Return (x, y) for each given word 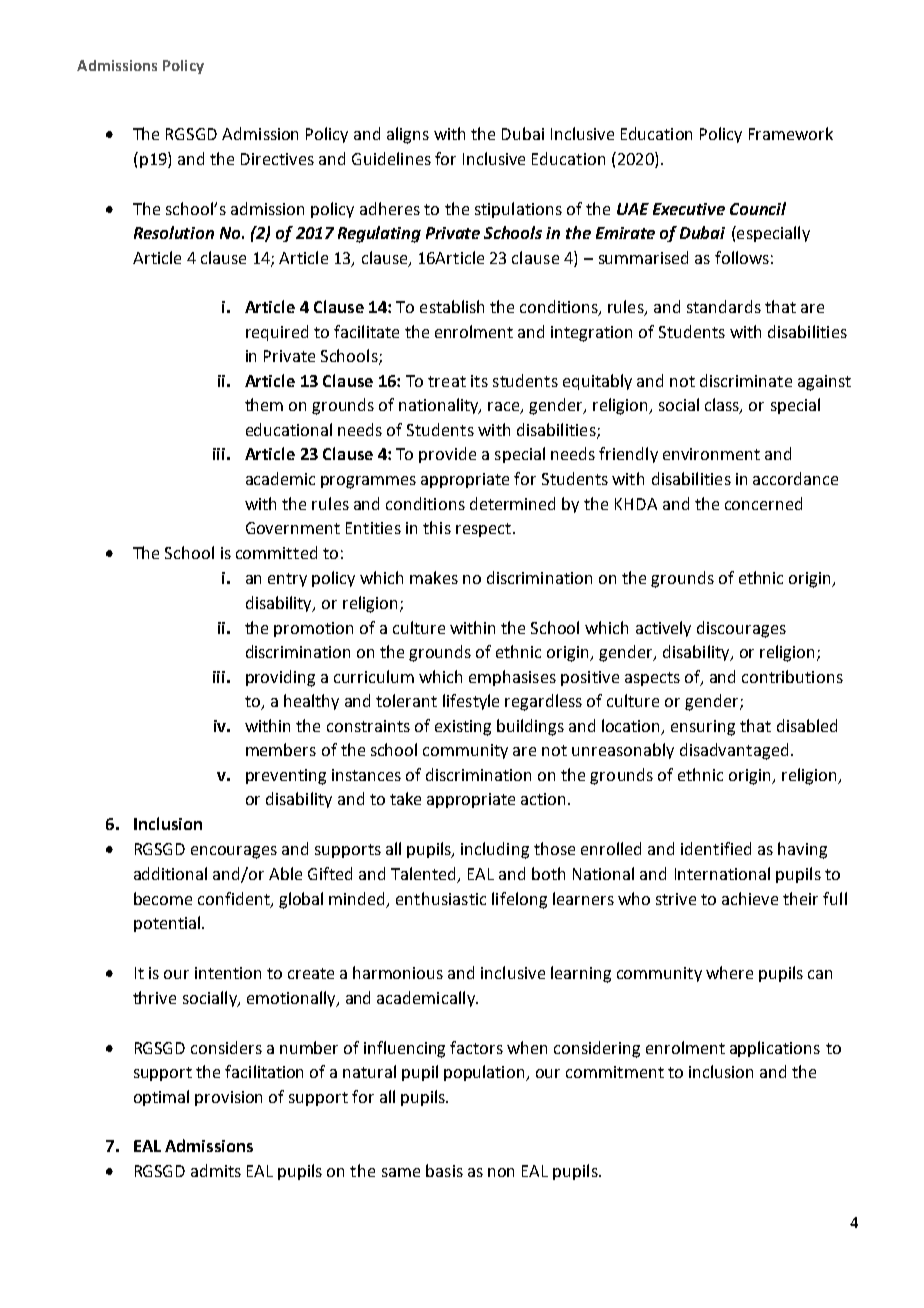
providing (280, 678)
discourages (741, 629)
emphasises (512, 678)
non (501, 1172)
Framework (791, 133)
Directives (277, 159)
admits (216, 1170)
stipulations (518, 210)
